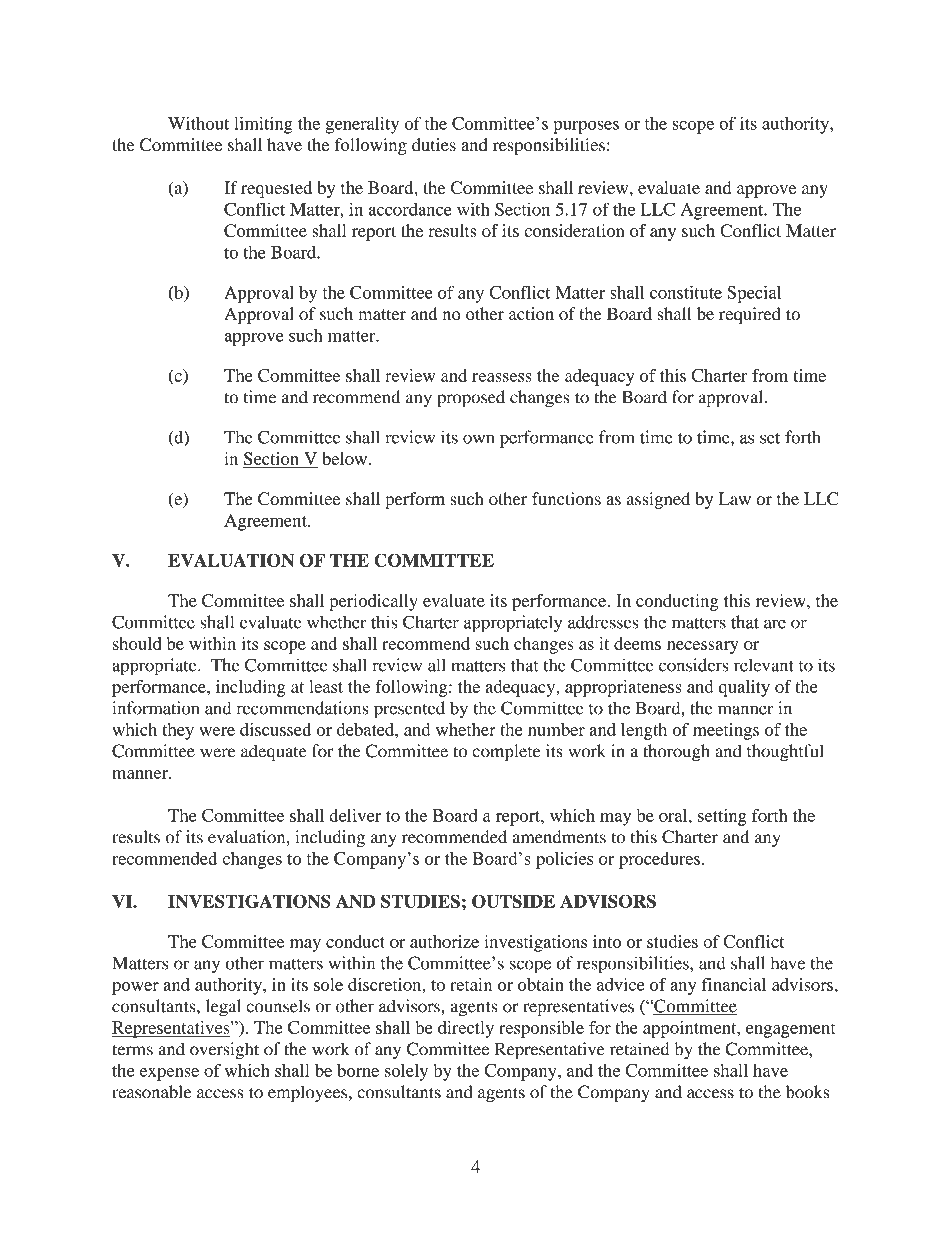 The height and width of the screenshot is (1233, 952). Describe the element at coordinates (726, 731) in the screenshot. I see `meetings` at that location.
